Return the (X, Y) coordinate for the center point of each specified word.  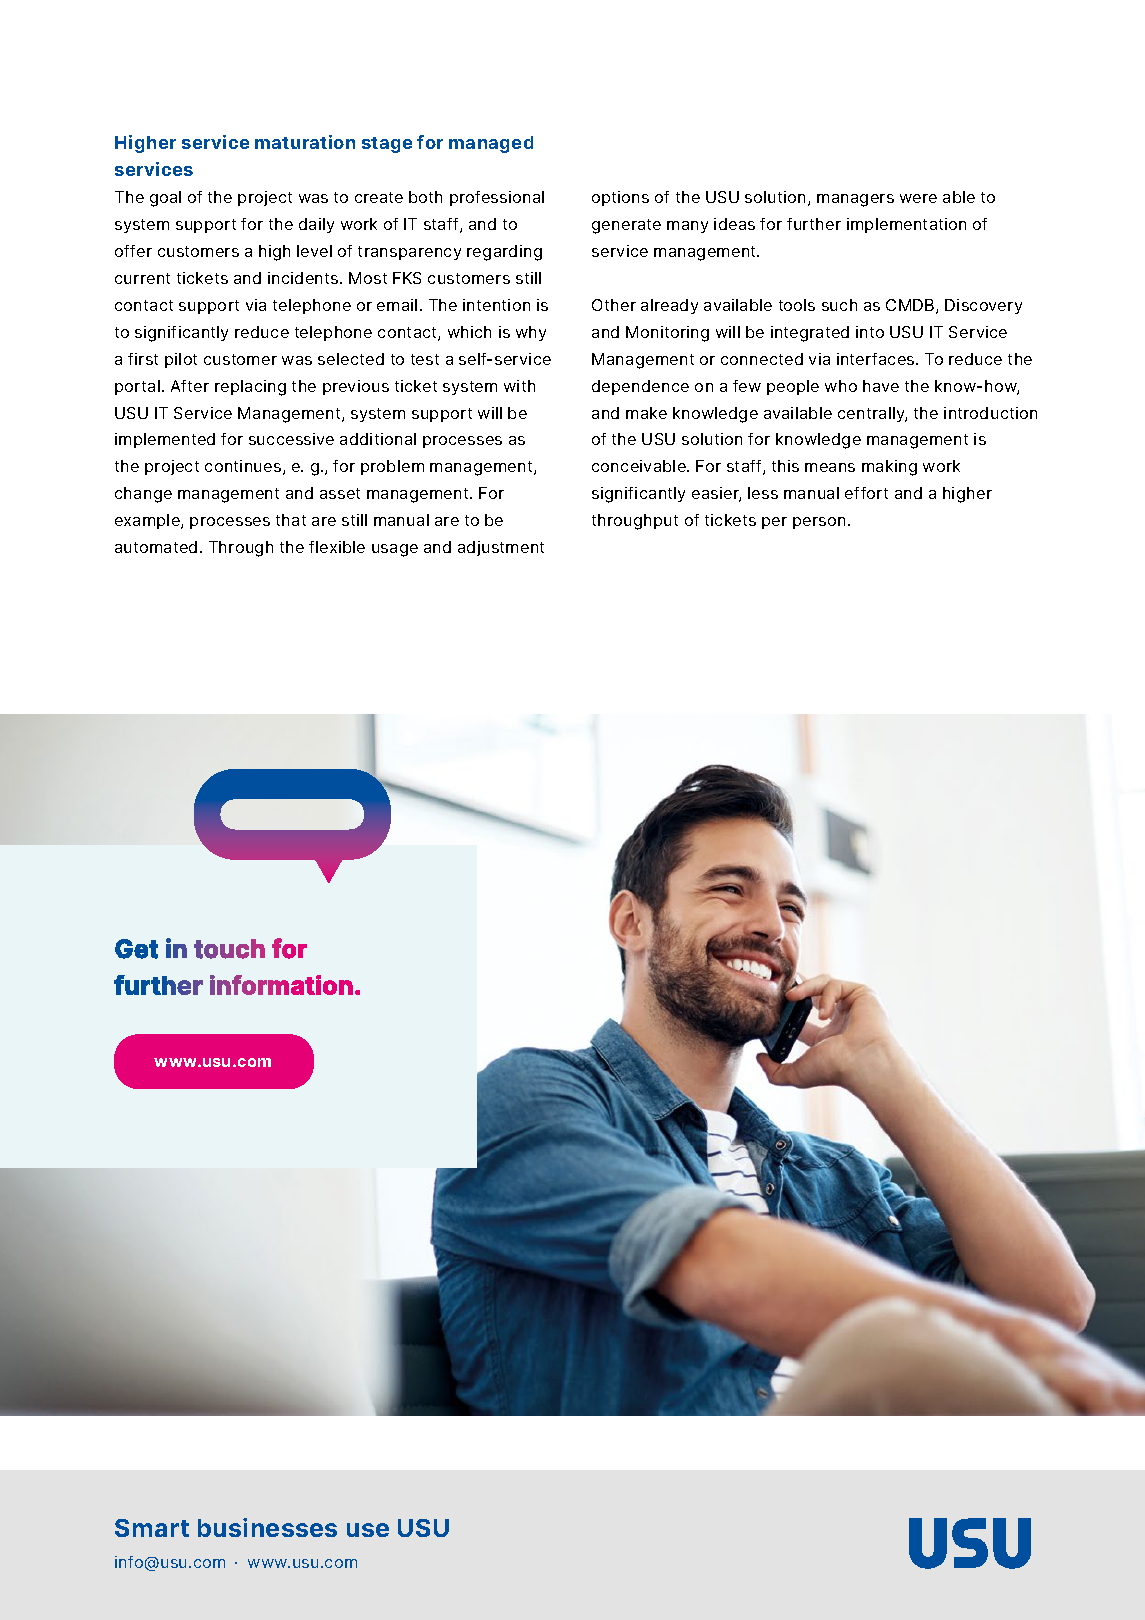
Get (136, 949)
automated (156, 547)
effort (866, 493)
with (519, 386)
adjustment (501, 548)
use (368, 1530)
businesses (267, 1527)
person (819, 523)
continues (244, 467)
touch (229, 949)
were (918, 198)
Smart (152, 1528)
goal (165, 199)
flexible (337, 547)
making (889, 468)
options (620, 198)
